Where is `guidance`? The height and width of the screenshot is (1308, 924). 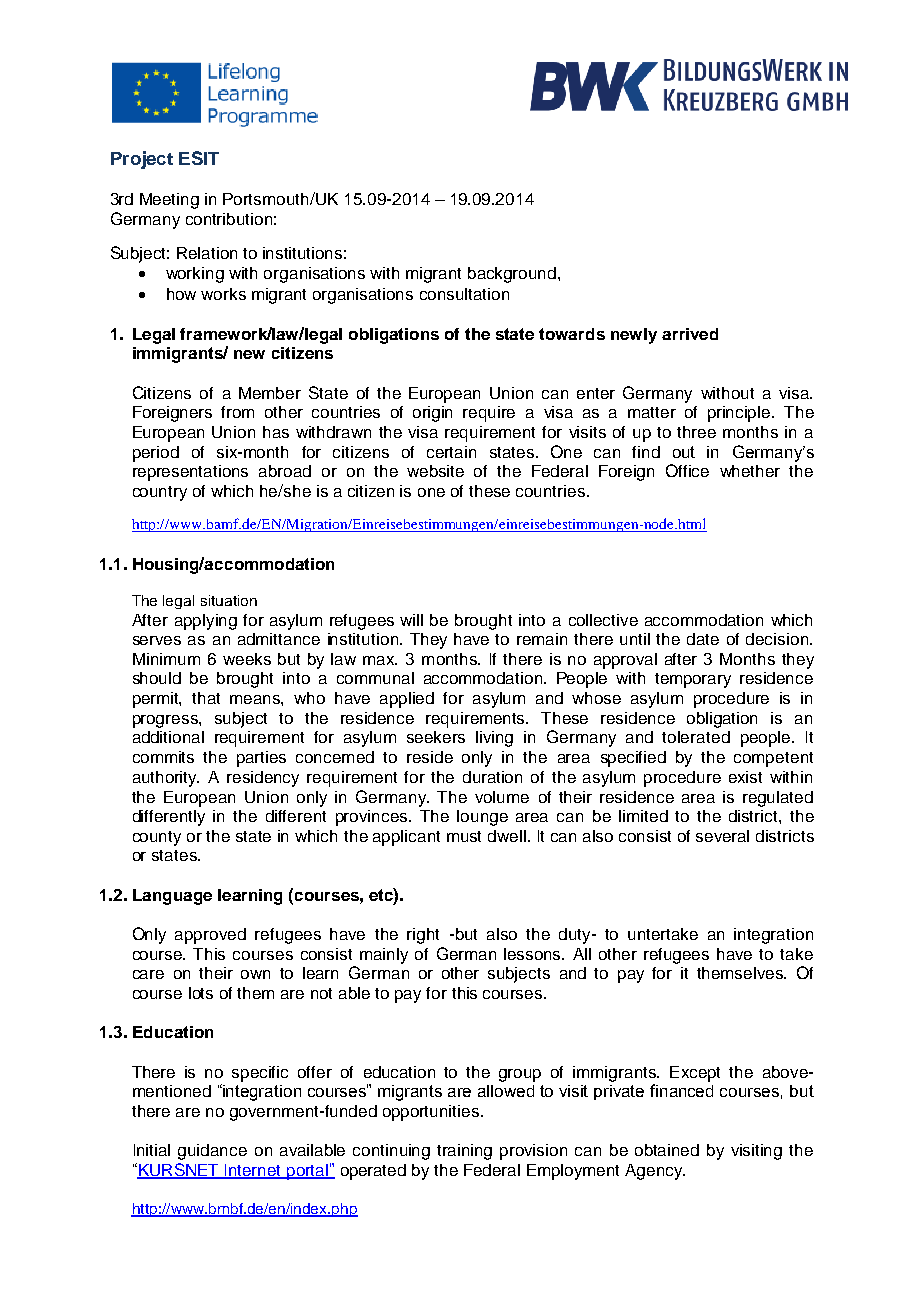
guidance is located at coordinates (212, 1152).
